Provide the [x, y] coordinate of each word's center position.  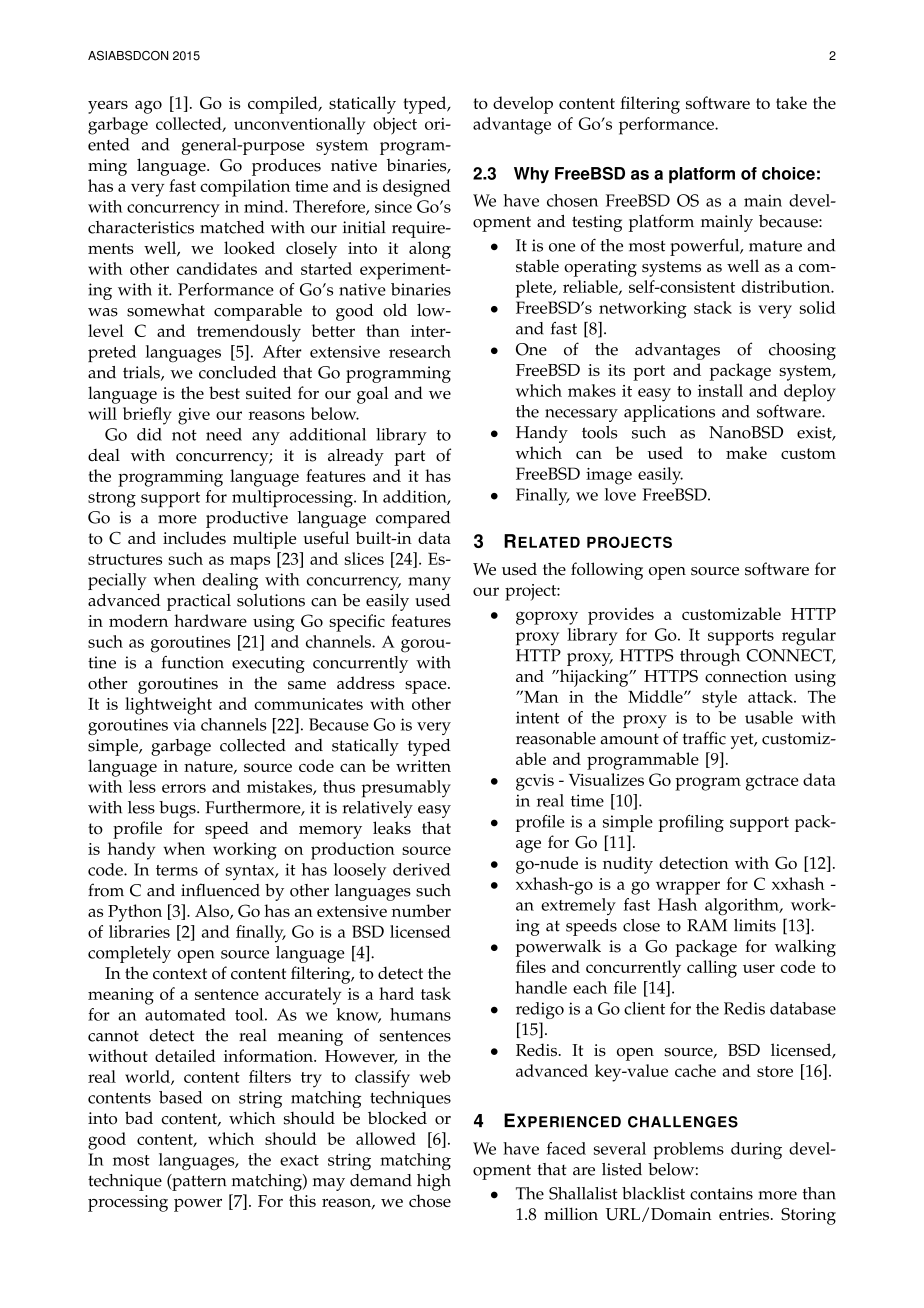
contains [721, 1193]
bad [139, 1117]
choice [788, 173]
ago [148, 107]
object [395, 126]
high [434, 1182]
